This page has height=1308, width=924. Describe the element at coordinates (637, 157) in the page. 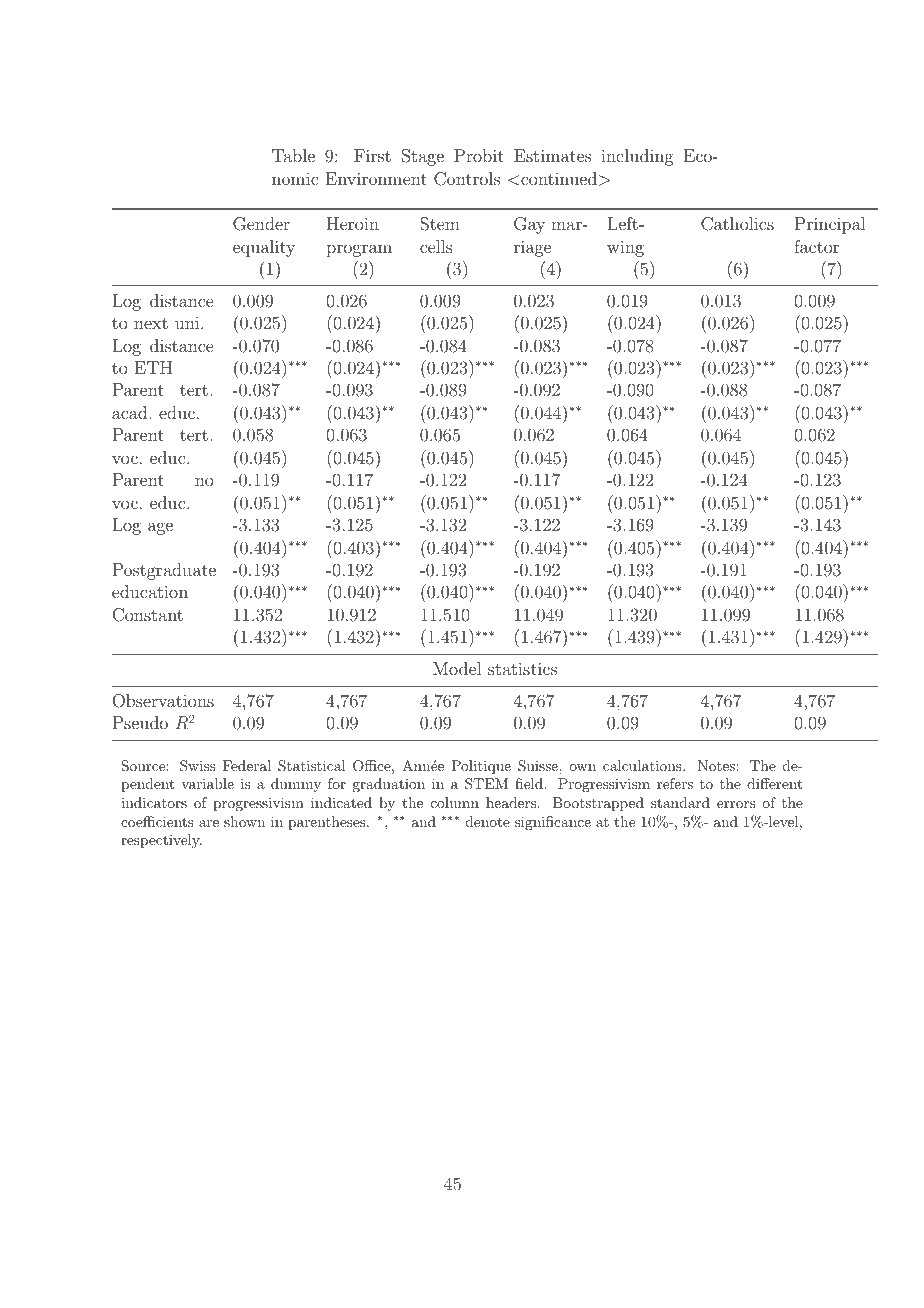

I see `including` at that location.
